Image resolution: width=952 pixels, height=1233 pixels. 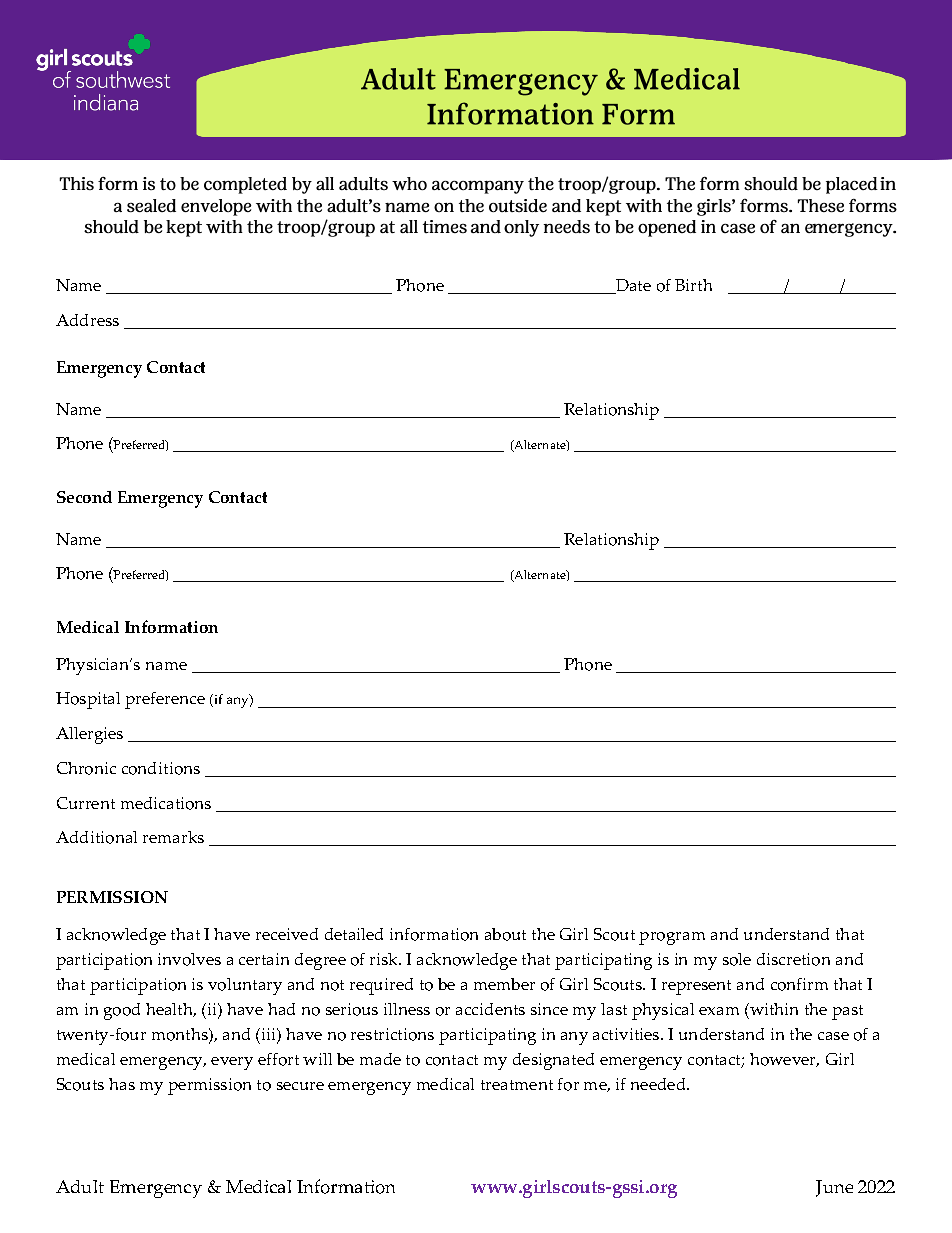 I want to click on Adult, so click(x=80, y=1186).
